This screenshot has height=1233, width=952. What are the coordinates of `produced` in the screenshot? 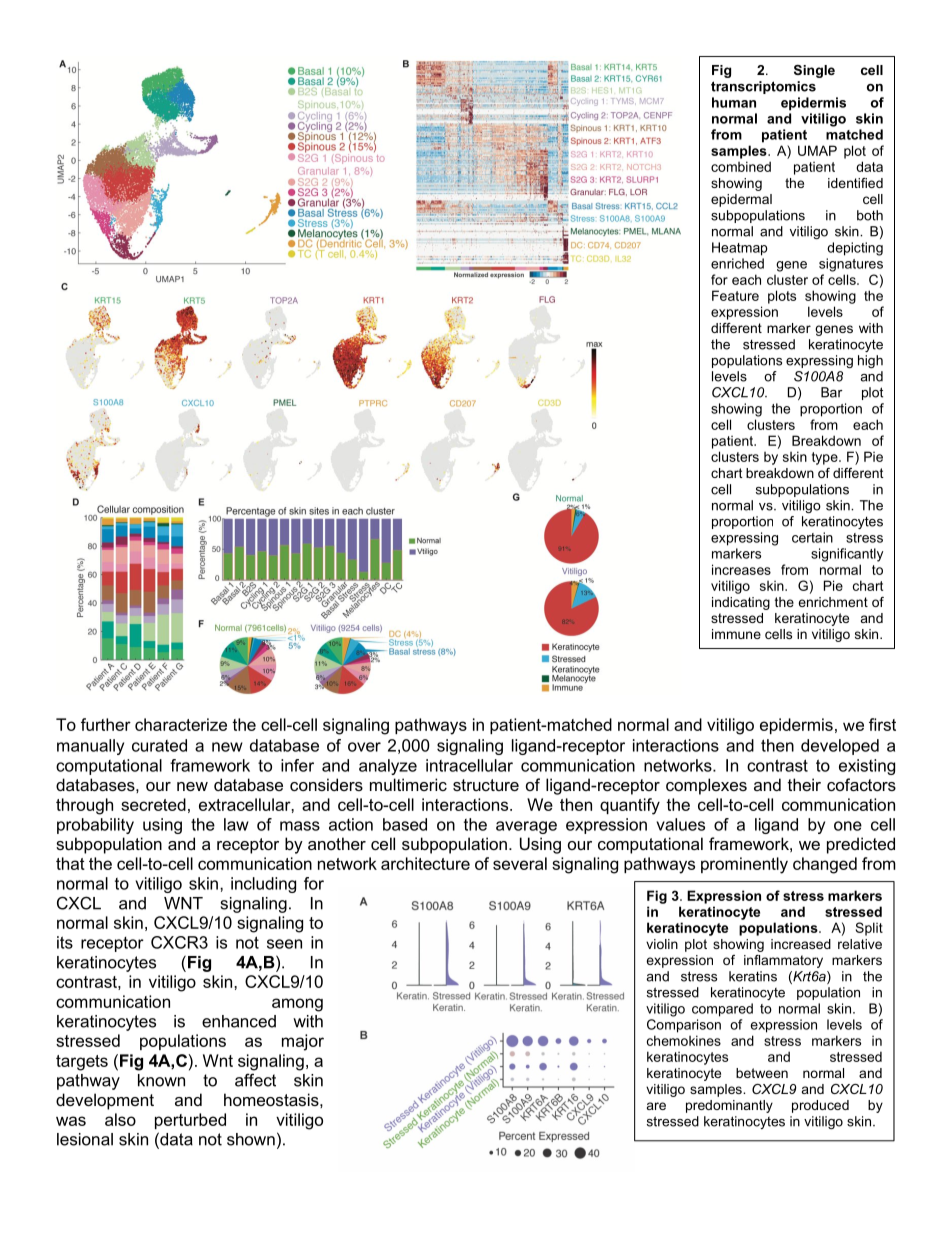 It's located at (820, 1106).
